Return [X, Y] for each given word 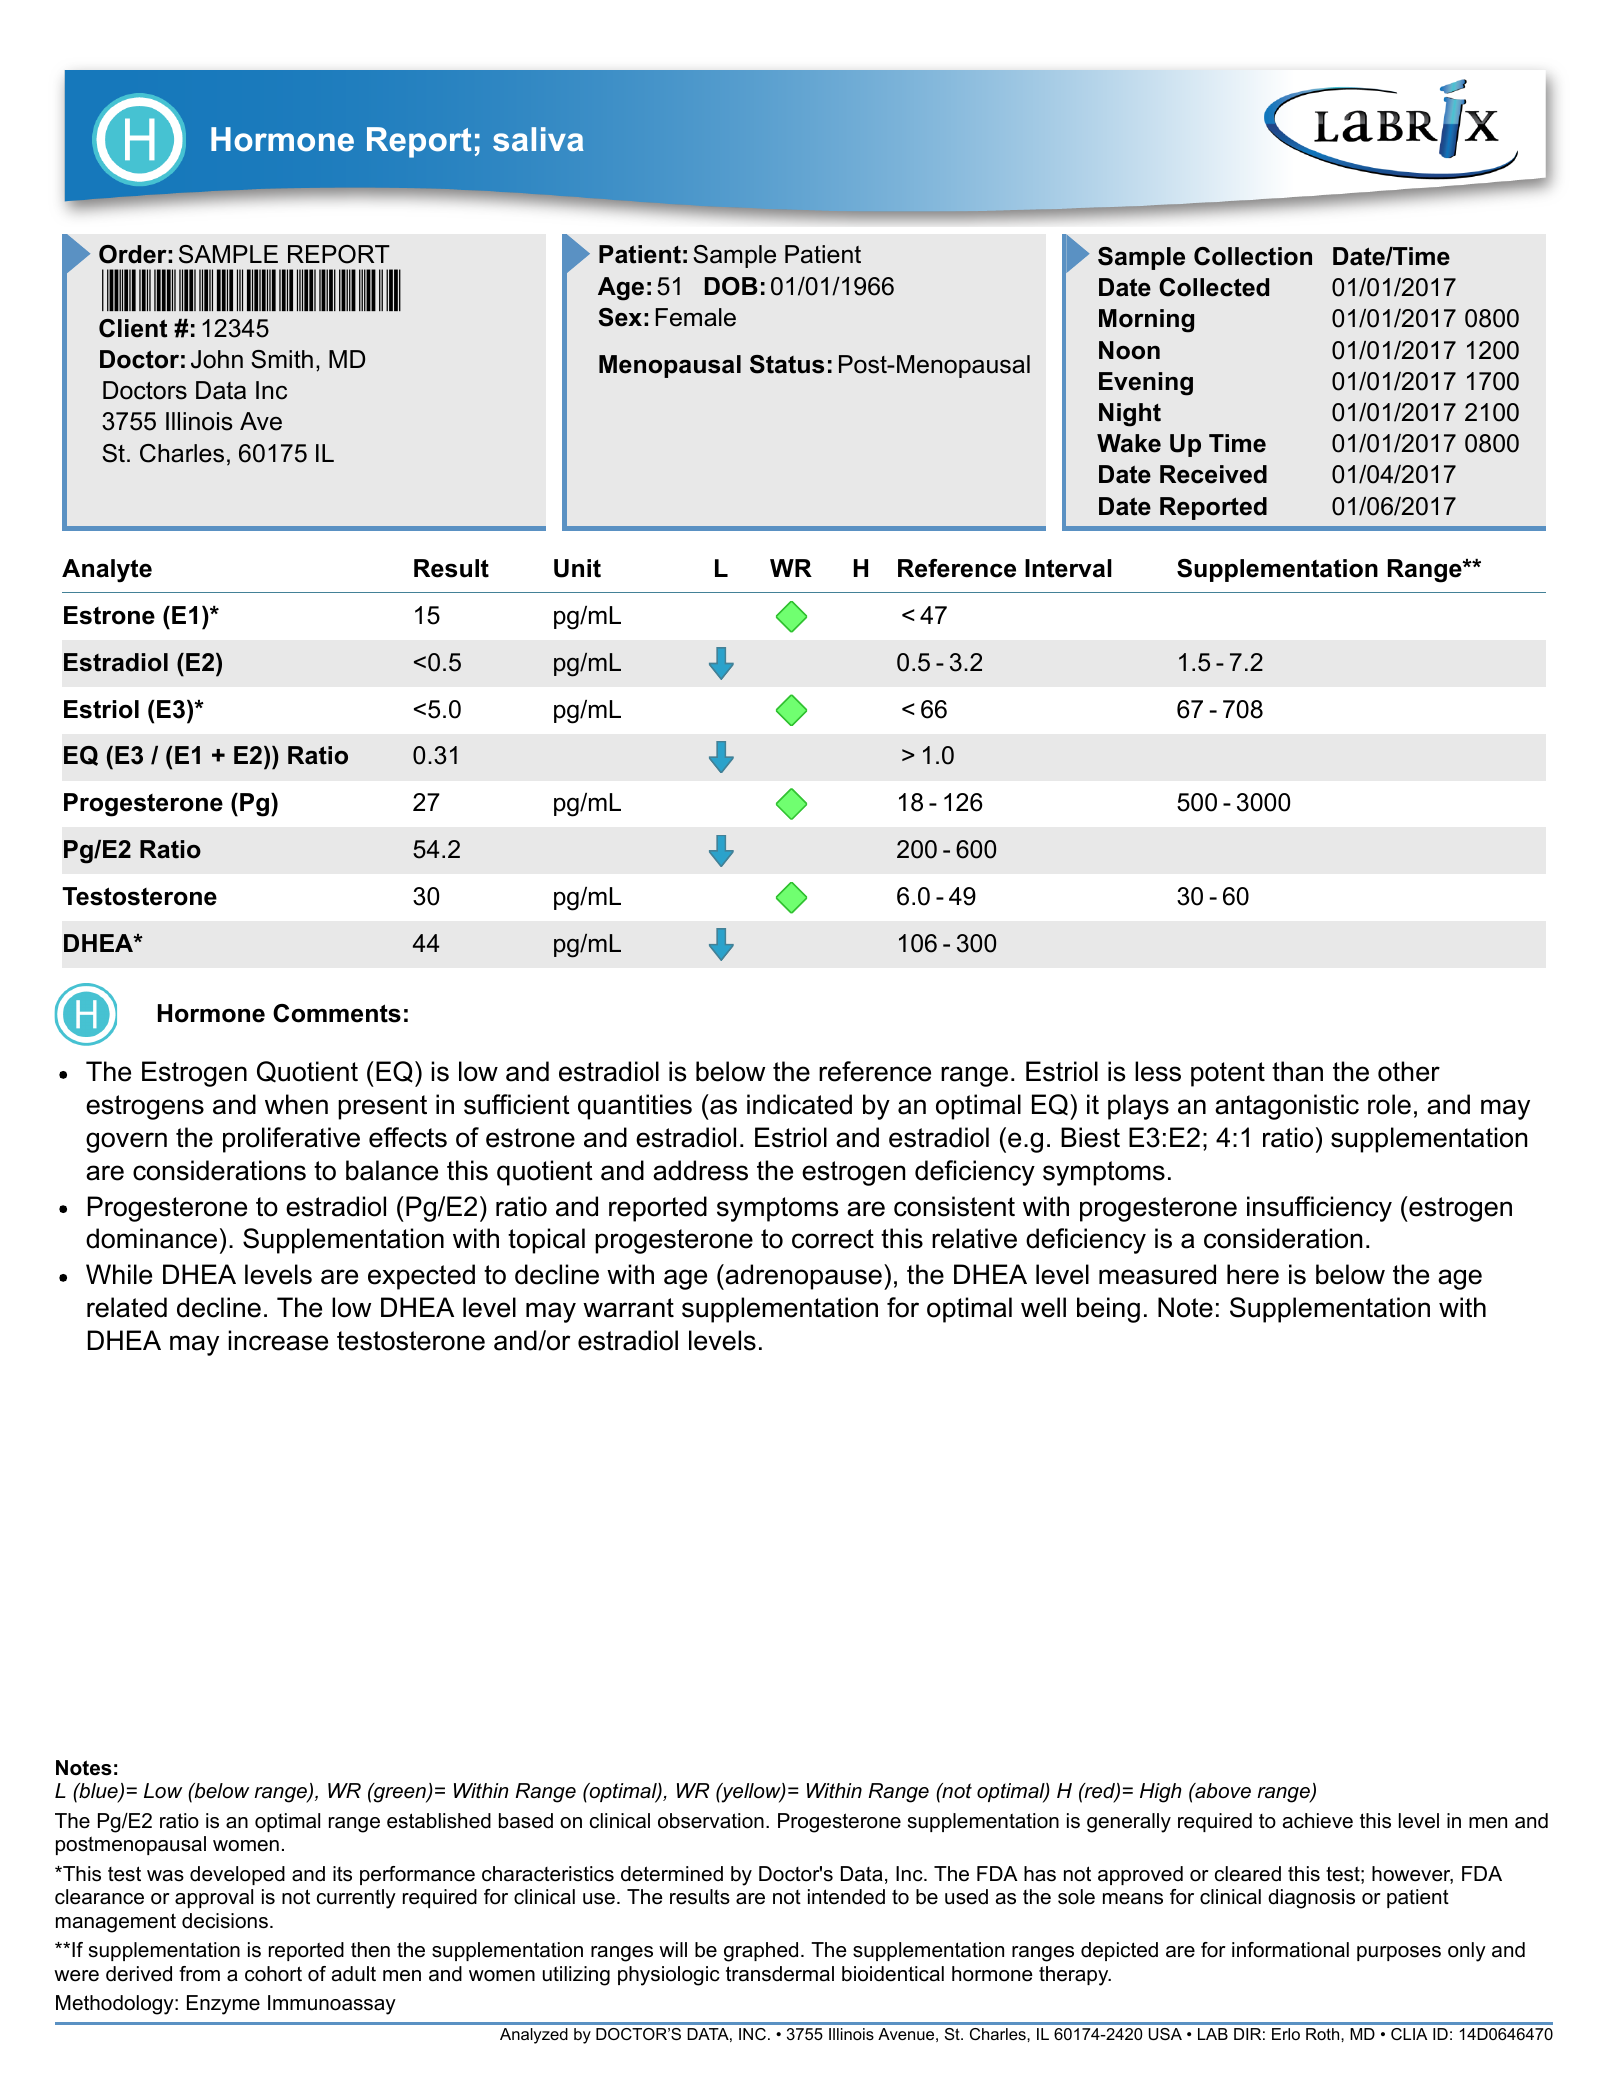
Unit [577, 568]
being [1108, 1310]
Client [133, 328]
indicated [799, 1104]
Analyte [107, 571]
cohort [273, 1974]
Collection [1253, 256]
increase [278, 1340]
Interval [1068, 568]
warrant [628, 1308]
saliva [538, 139]
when [296, 1104]
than [1297, 1071]
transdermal [780, 1974]
